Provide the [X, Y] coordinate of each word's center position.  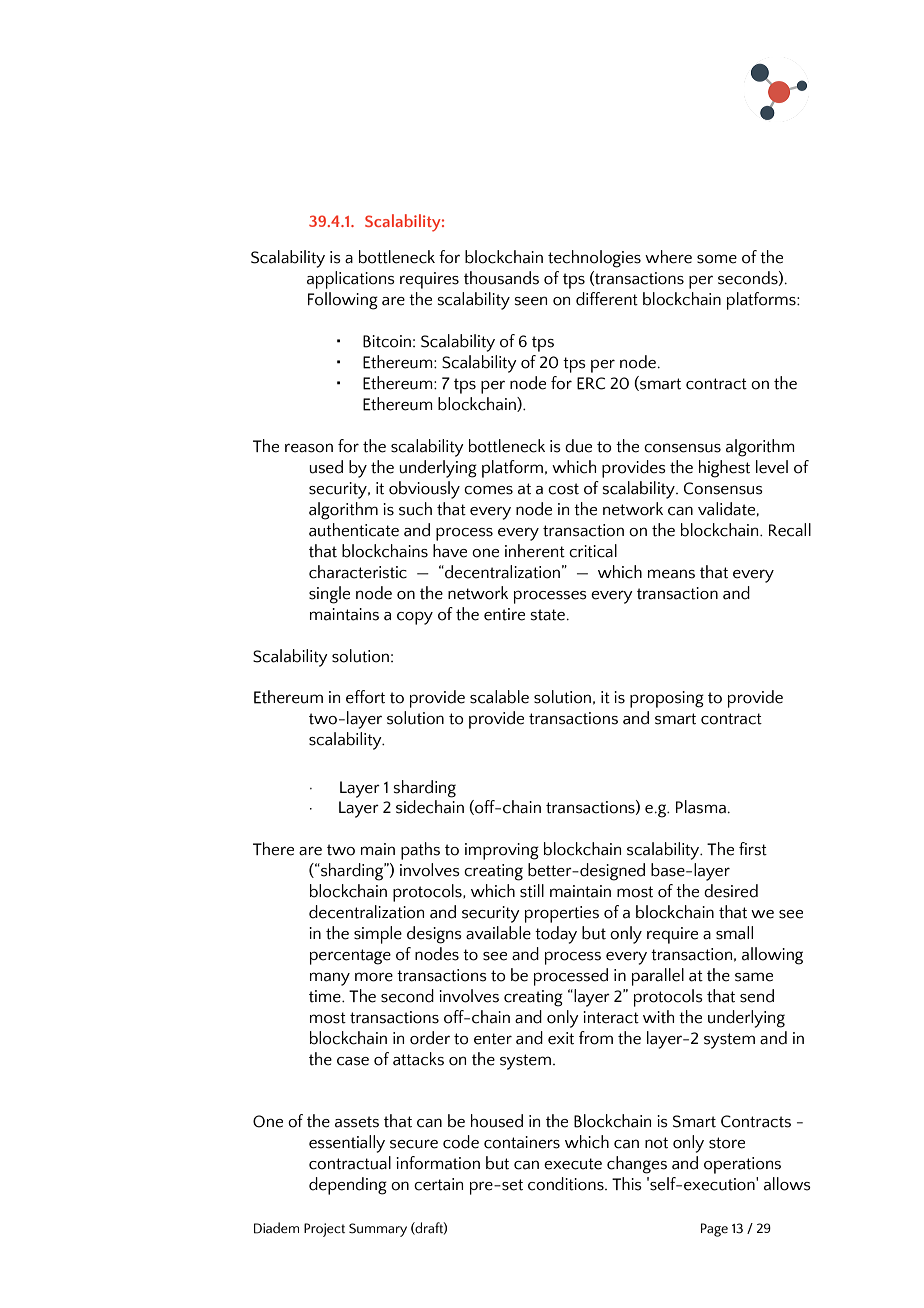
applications [351, 280]
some [717, 259]
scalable [499, 697]
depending [348, 1186]
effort [365, 697]
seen [530, 301]
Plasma [701, 807]
